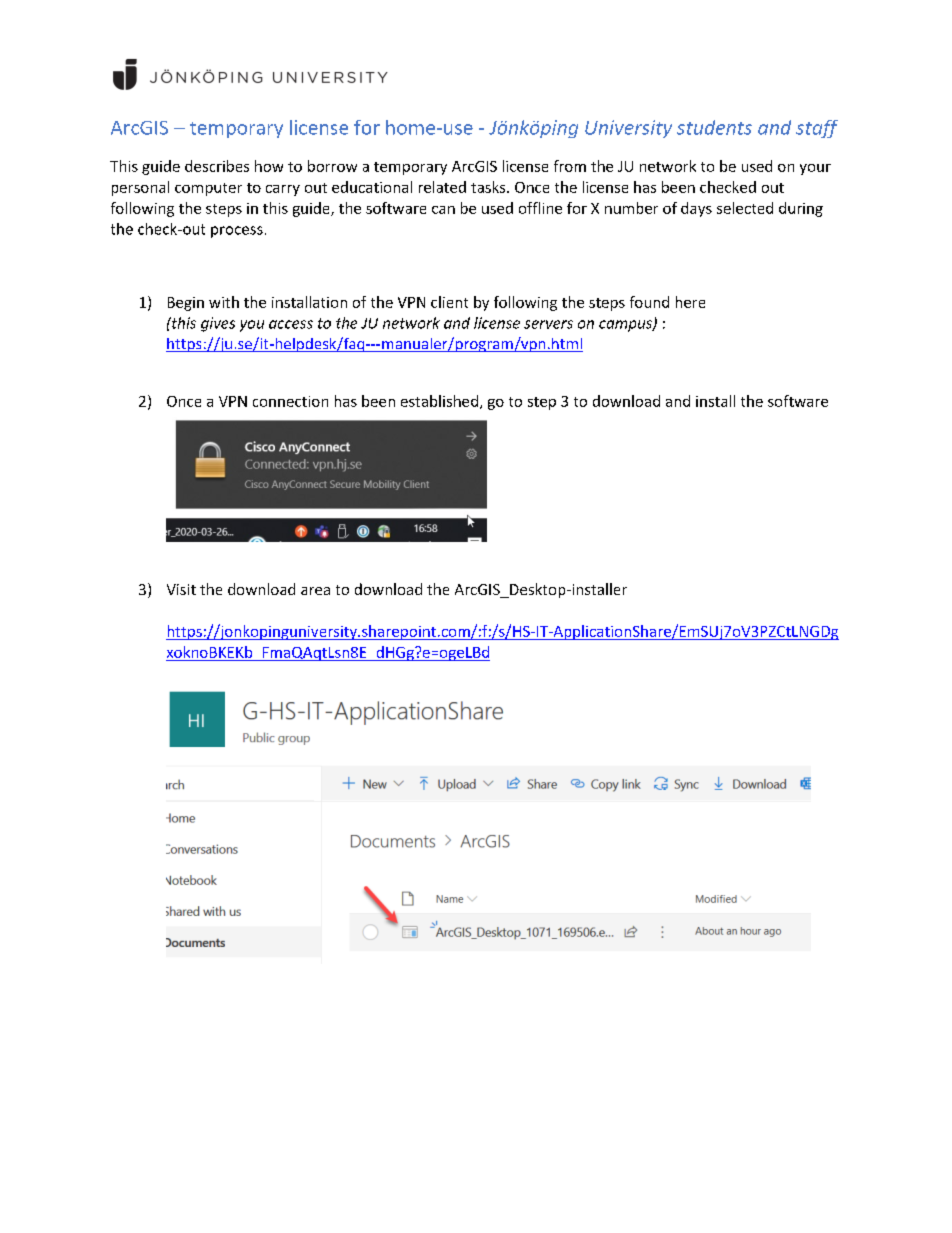 Image resolution: width=952 pixels, height=1233 pixels. I want to click on describes, so click(217, 166).
